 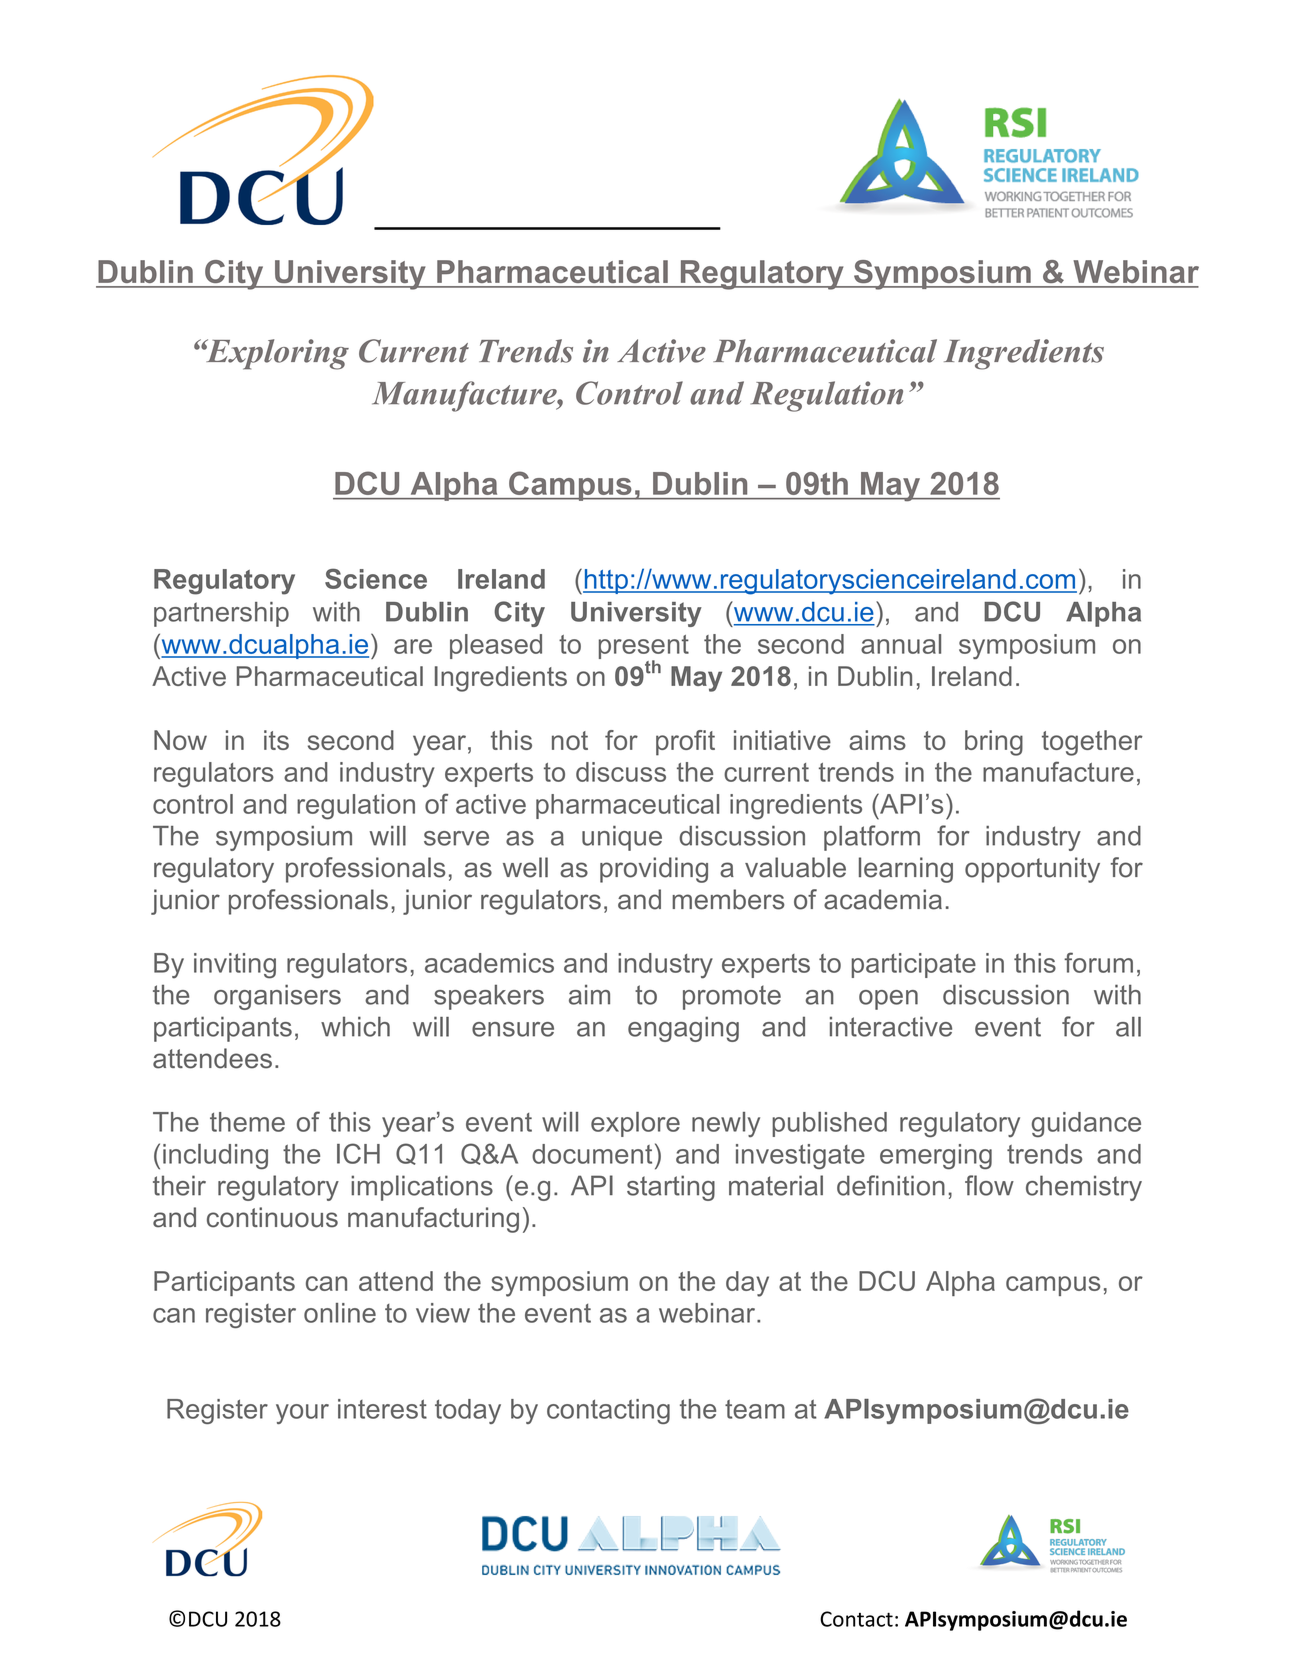 I want to click on annual, so click(x=901, y=644).
